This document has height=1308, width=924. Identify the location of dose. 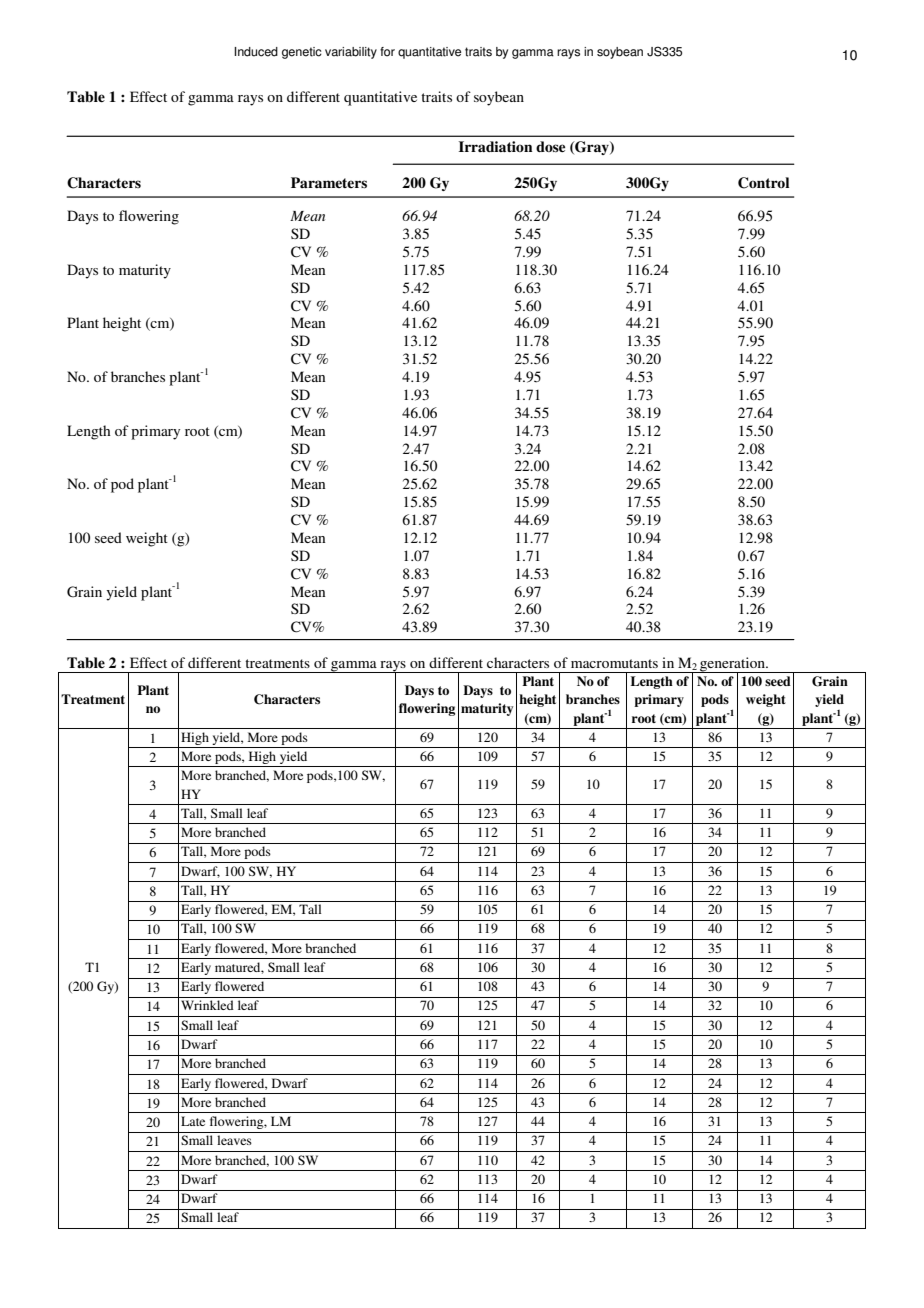
(550, 146).
